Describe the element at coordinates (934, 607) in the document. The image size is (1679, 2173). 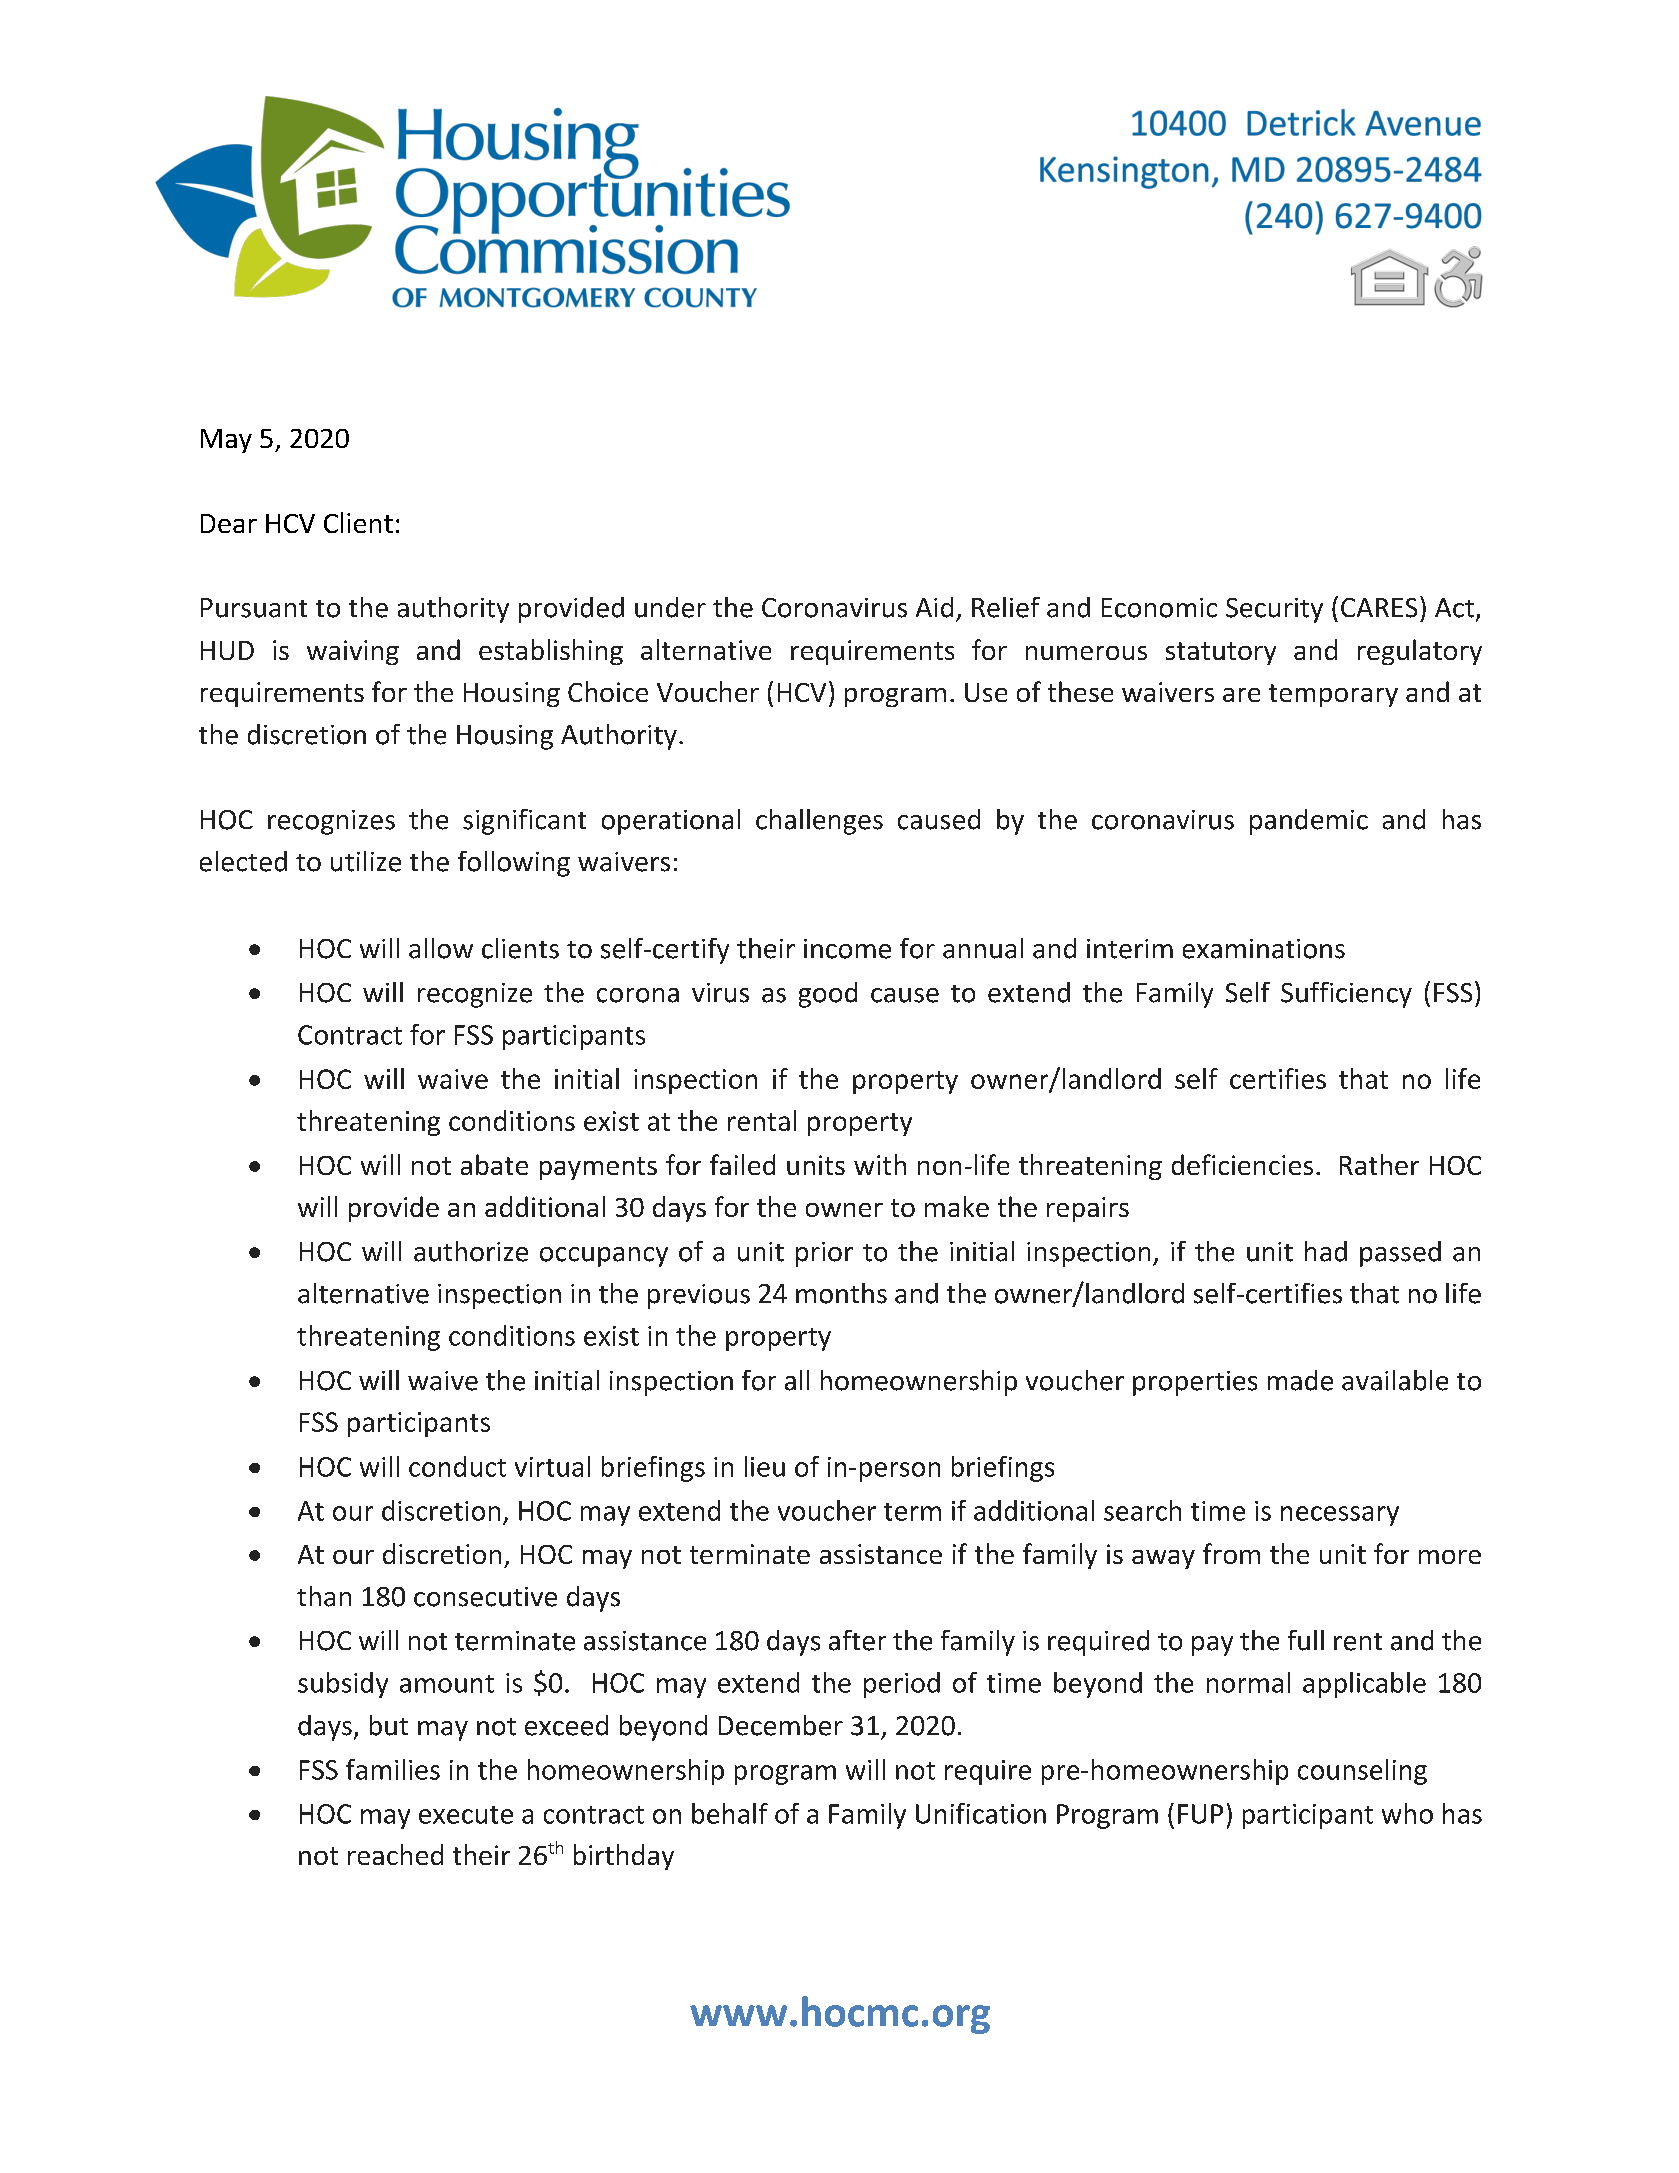
I see `Aid` at that location.
